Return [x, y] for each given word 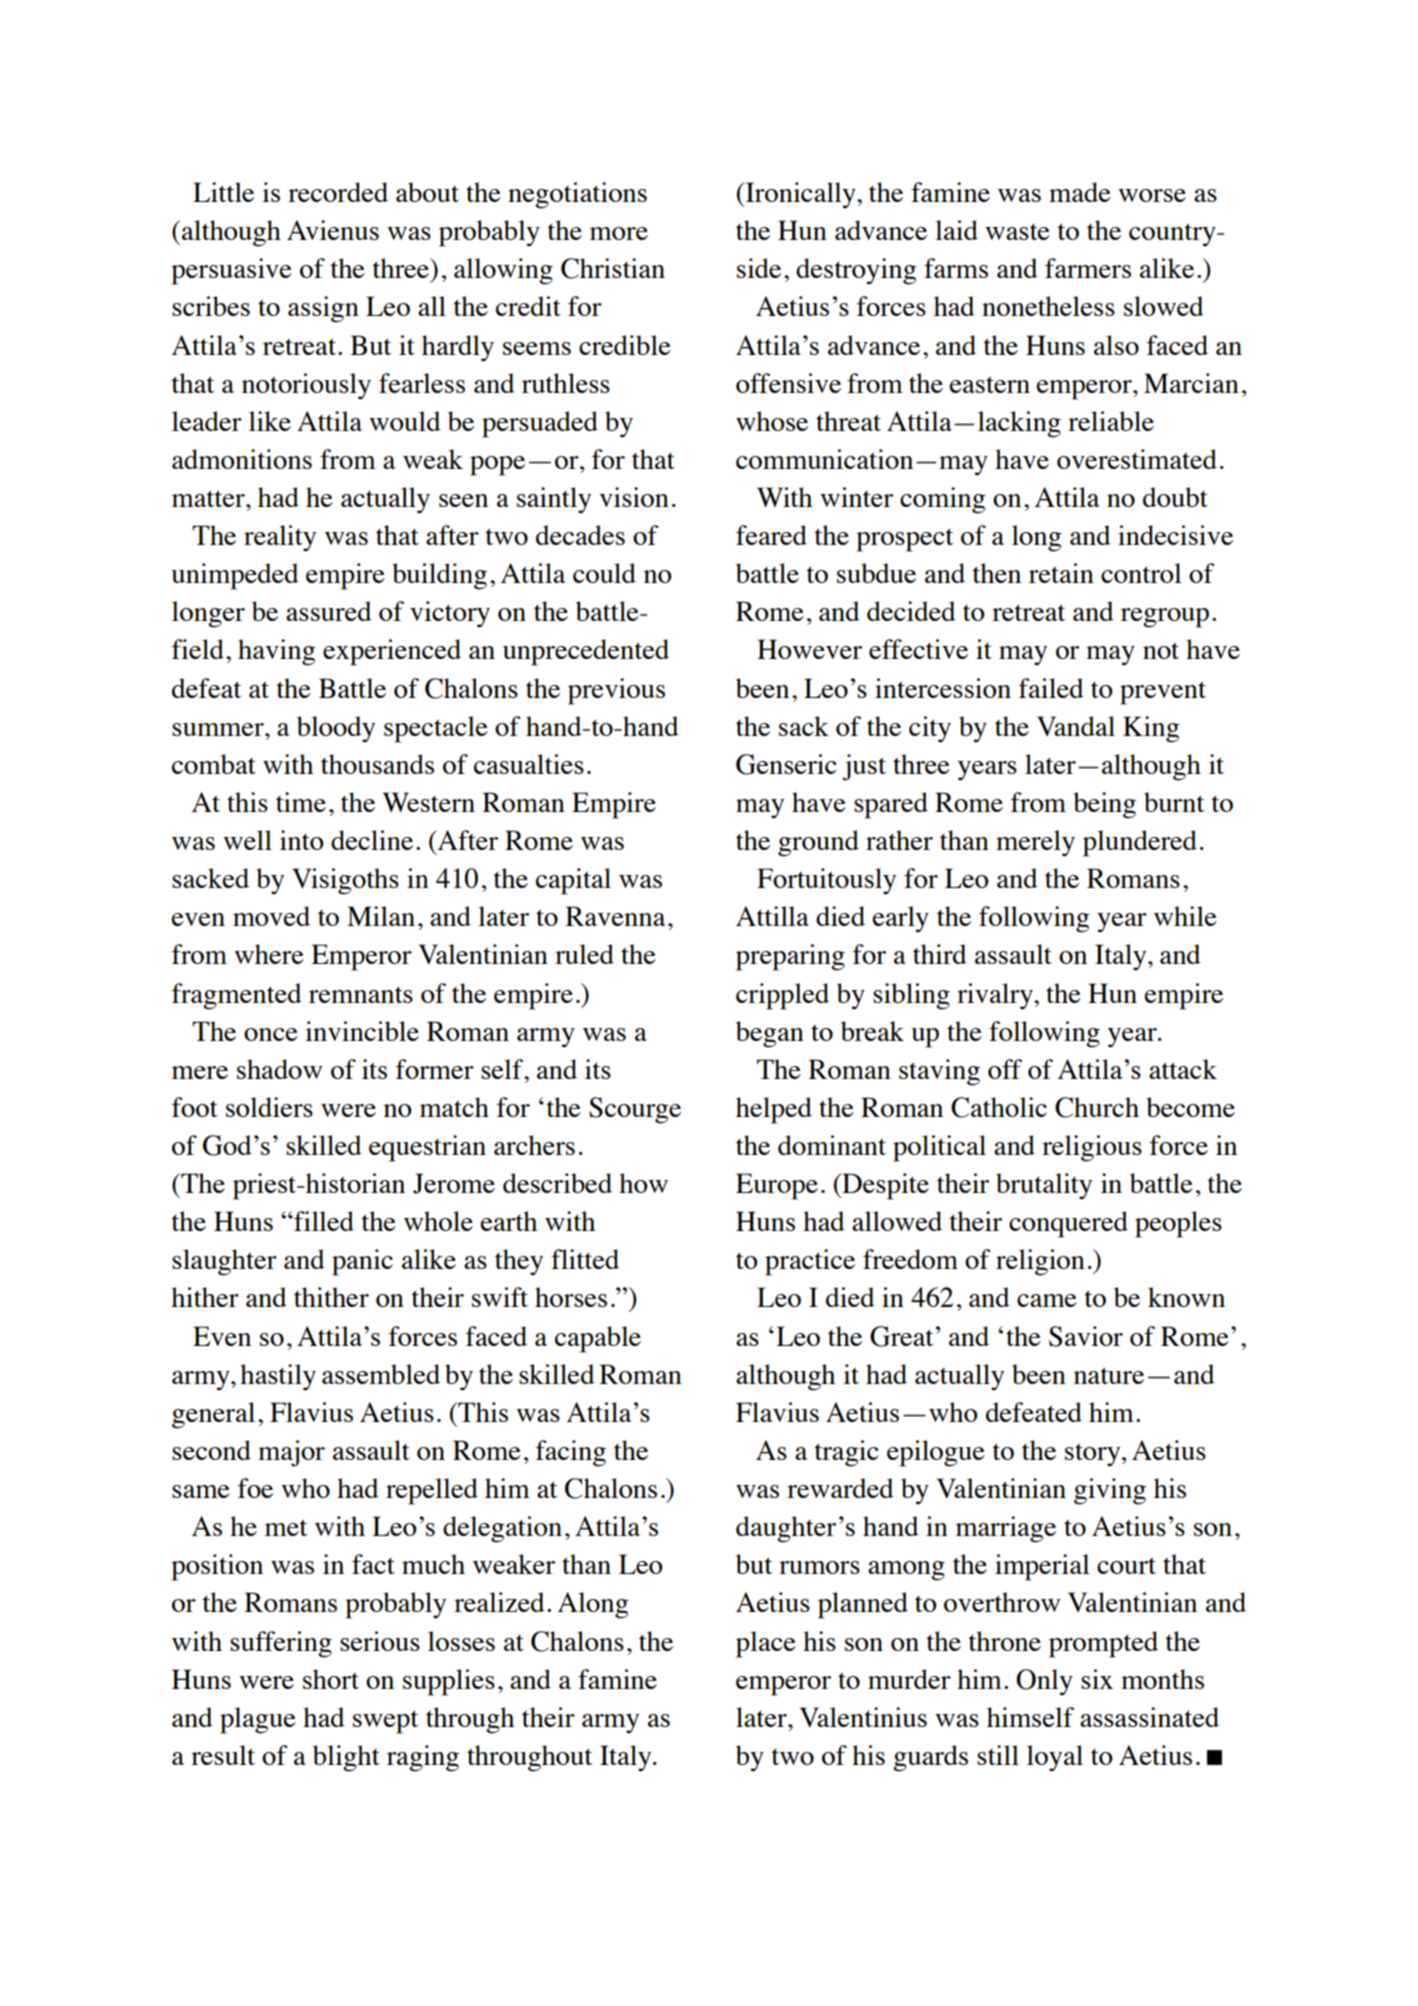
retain [1061, 573]
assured [329, 611]
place [766, 1644]
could [604, 573]
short [331, 1679]
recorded [338, 192]
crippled [782, 996]
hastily [278, 1377]
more [619, 233]
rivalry [996, 996]
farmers [1088, 268]
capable [598, 1339]
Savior [1086, 1336]
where [269, 954]
